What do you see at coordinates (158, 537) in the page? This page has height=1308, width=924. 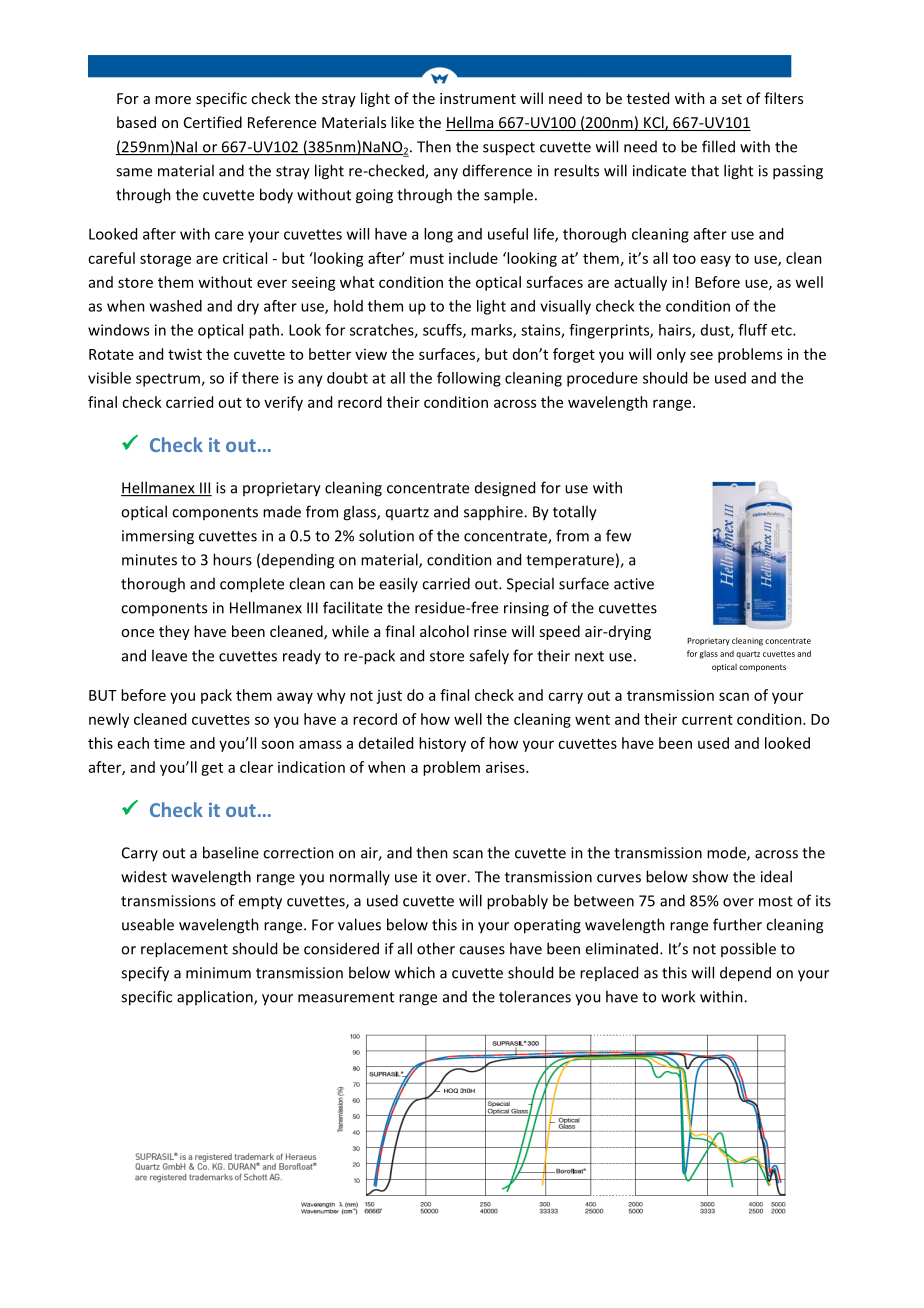 I see `immersing` at bounding box center [158, 537].
